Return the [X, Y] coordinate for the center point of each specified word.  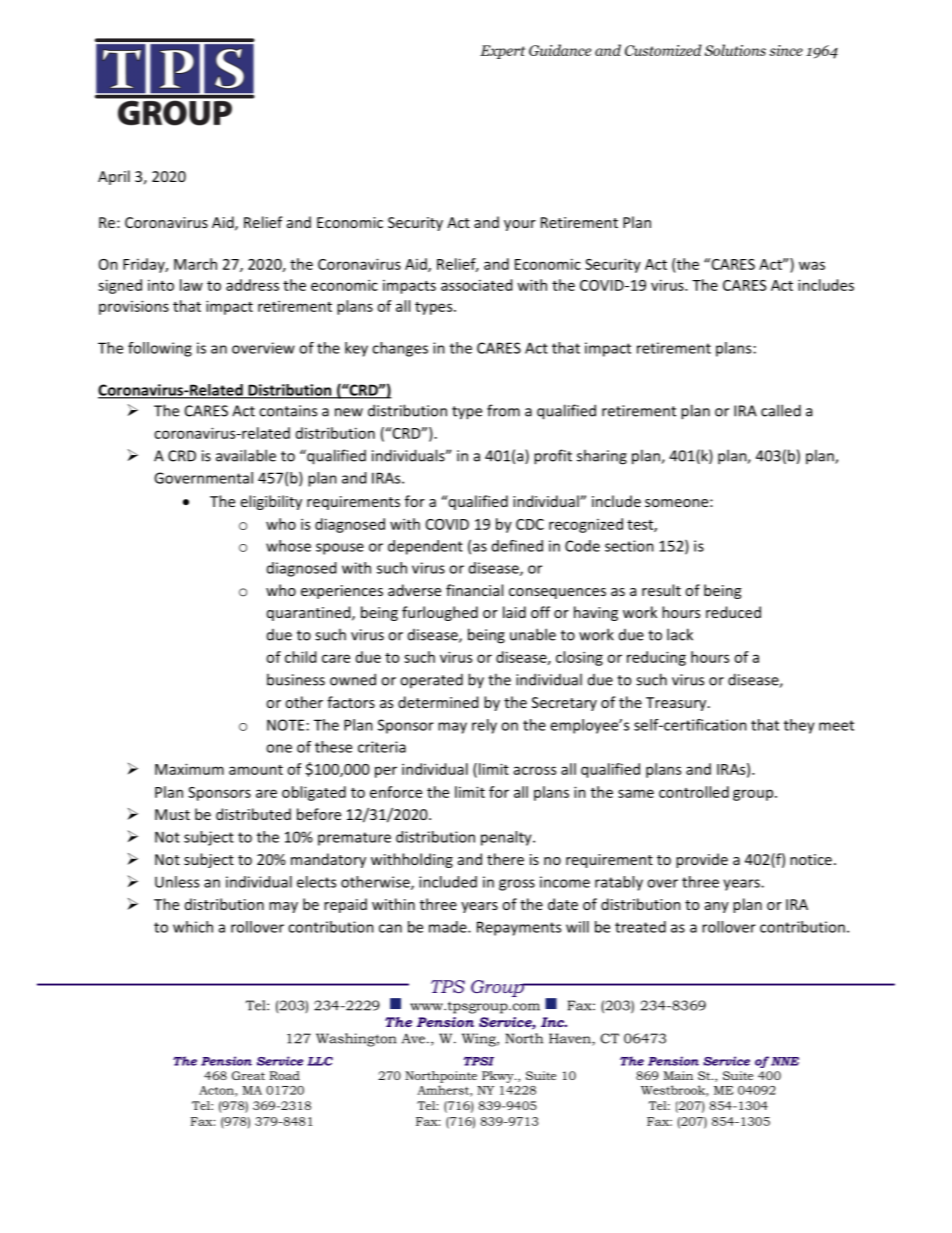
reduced [733, 612]
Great [248, 1075]
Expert [502, 52]
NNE [785, 1061]
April [114, 177]
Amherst [444, 1091]
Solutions [735, 50]
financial [474, 590]
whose [288, 546]
